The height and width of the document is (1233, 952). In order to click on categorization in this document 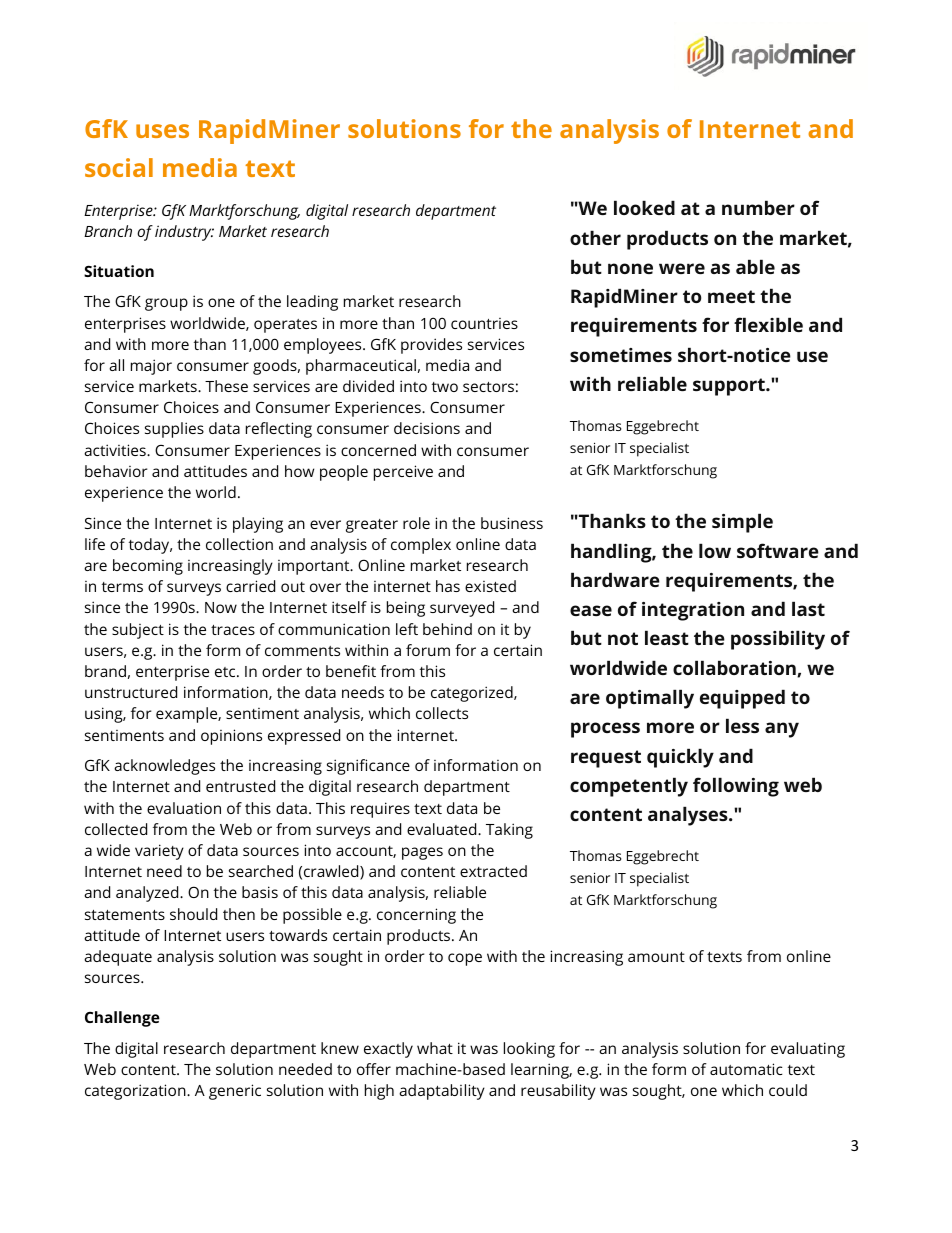, I will do `click(136, 1092)`.
